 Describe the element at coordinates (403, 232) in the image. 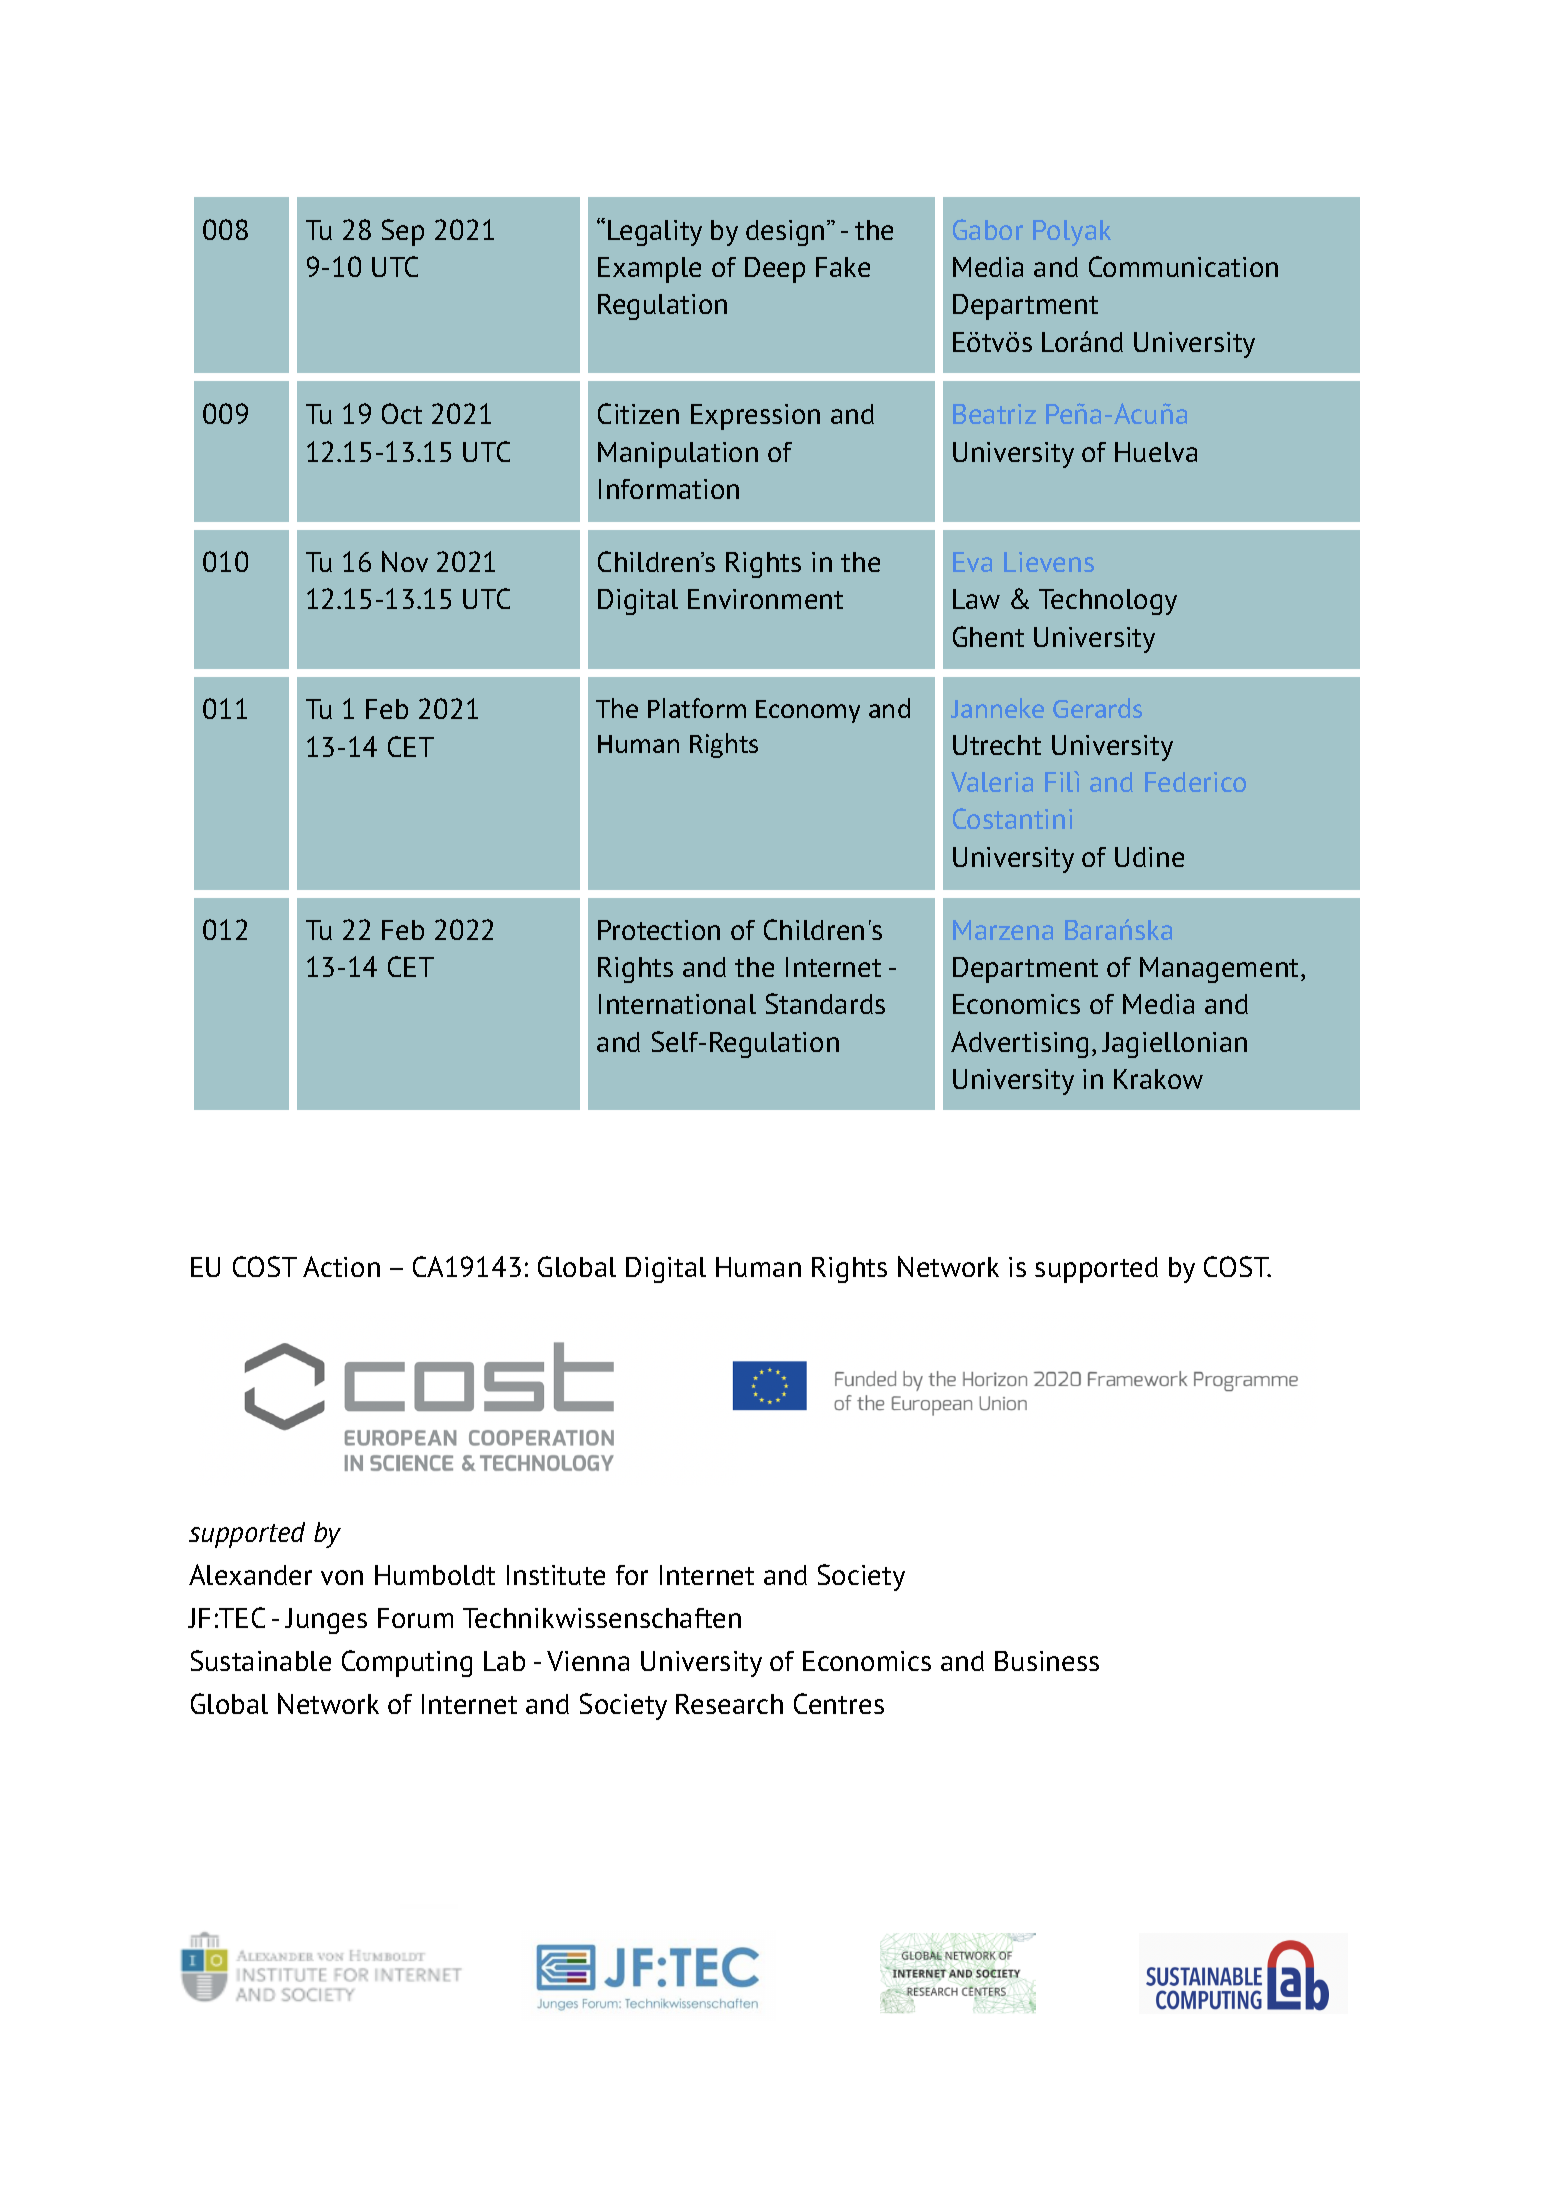

I see `Sep` at that location.
